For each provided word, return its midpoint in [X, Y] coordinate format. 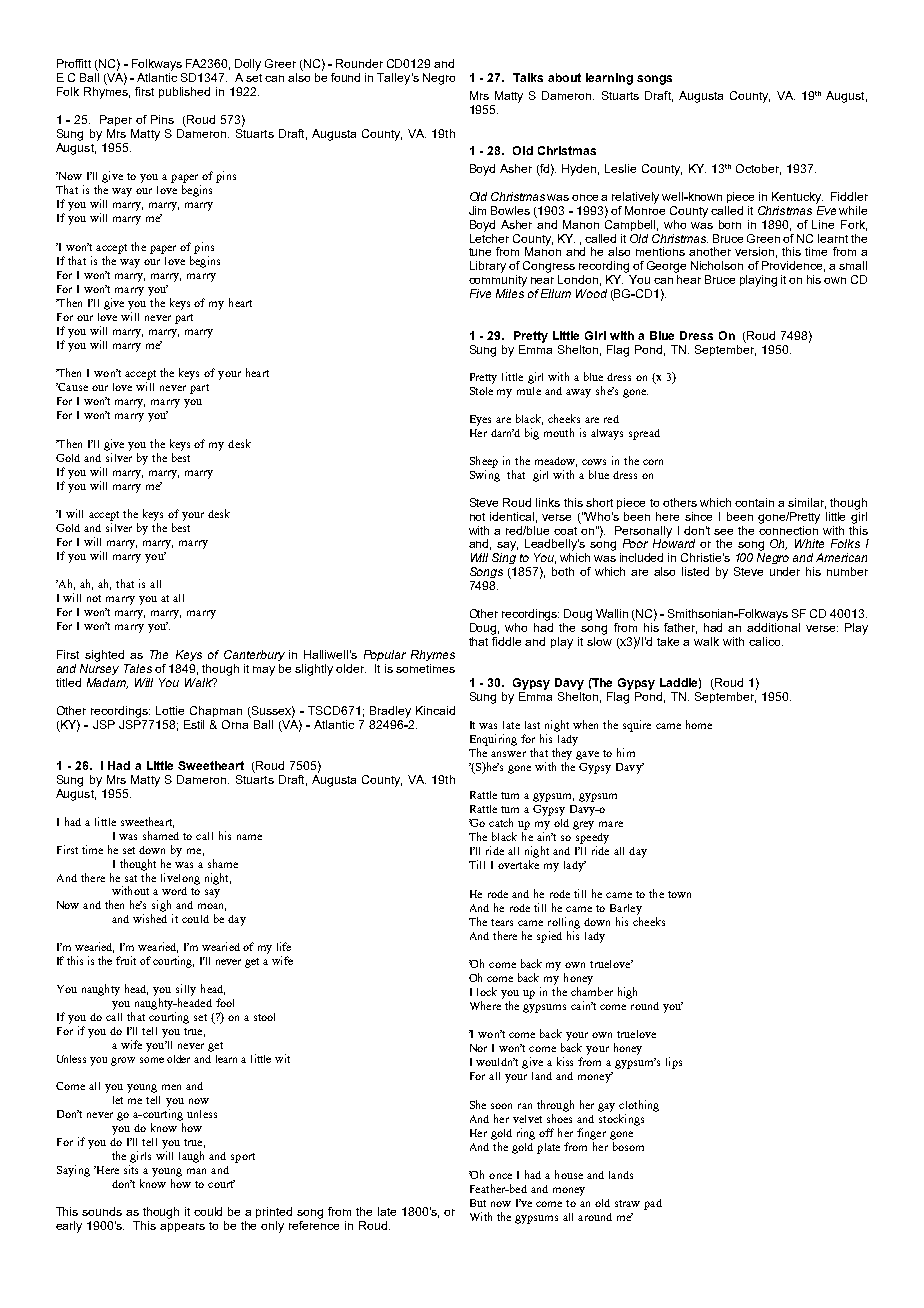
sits [131, 1169]
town [679, 894]
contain [754, 502]
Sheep [484, 462]
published [184, 92]
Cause [72, 387]
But [478, 1203]
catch [501, 822]
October [758, 169]
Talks [528, 77]
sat [131, 878]
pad [653, 1204]
